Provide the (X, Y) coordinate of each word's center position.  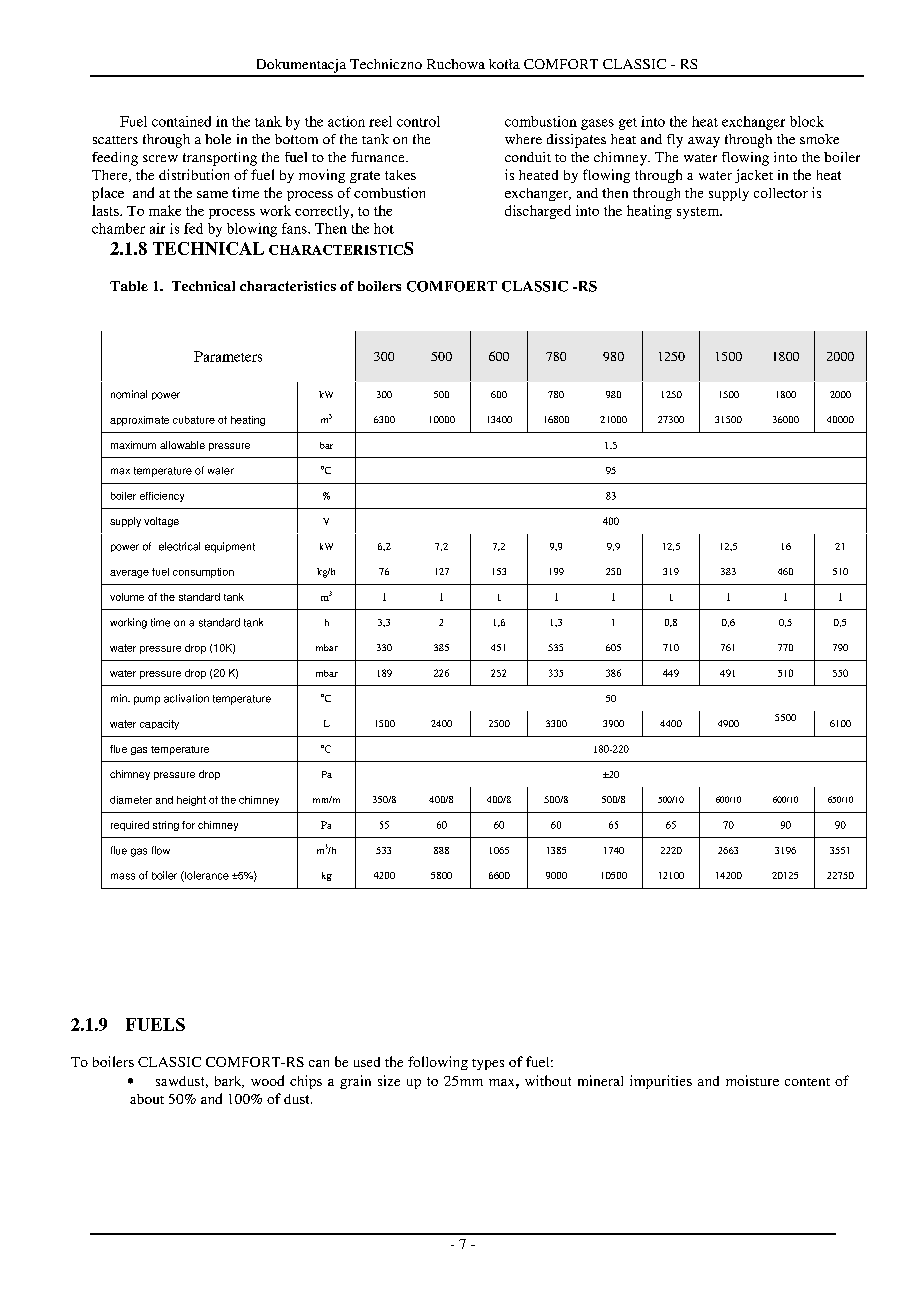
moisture (752, 1080)
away (704, 142)
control (418, 121)
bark (229, 1082)
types (488, 1064)
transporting (220, 159)
